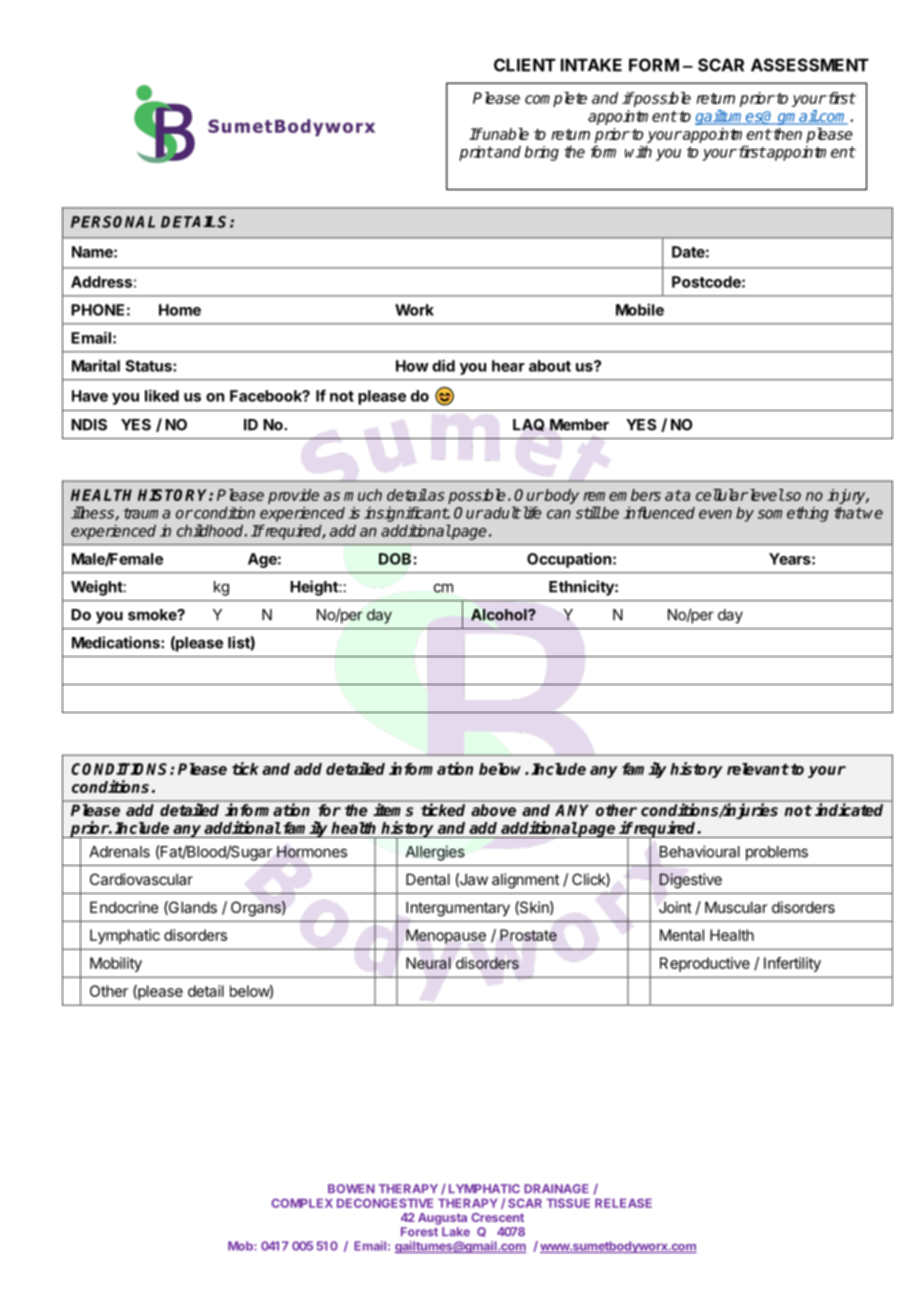  I want to click on print, so click(476, 153).
